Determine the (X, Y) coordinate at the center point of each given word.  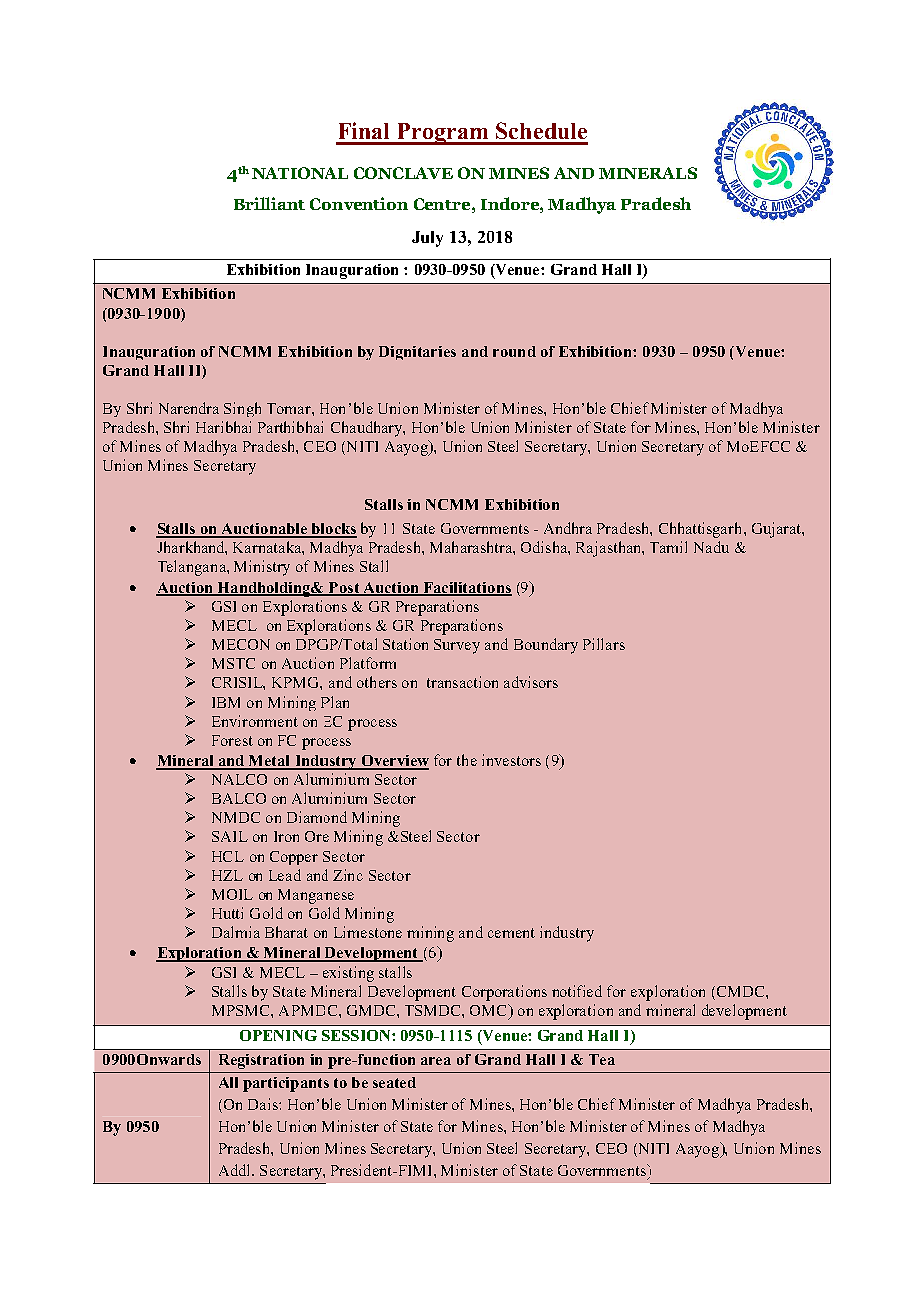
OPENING (278, 1035)
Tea (602, 1059)
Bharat (286, 932)
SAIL (230, 836)
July (427, 239)
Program (443, 134)
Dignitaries (417, 353)
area (436, 1061)
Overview (394, 762)
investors (511, 760)
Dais (264, 1104)
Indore (511, 203)
